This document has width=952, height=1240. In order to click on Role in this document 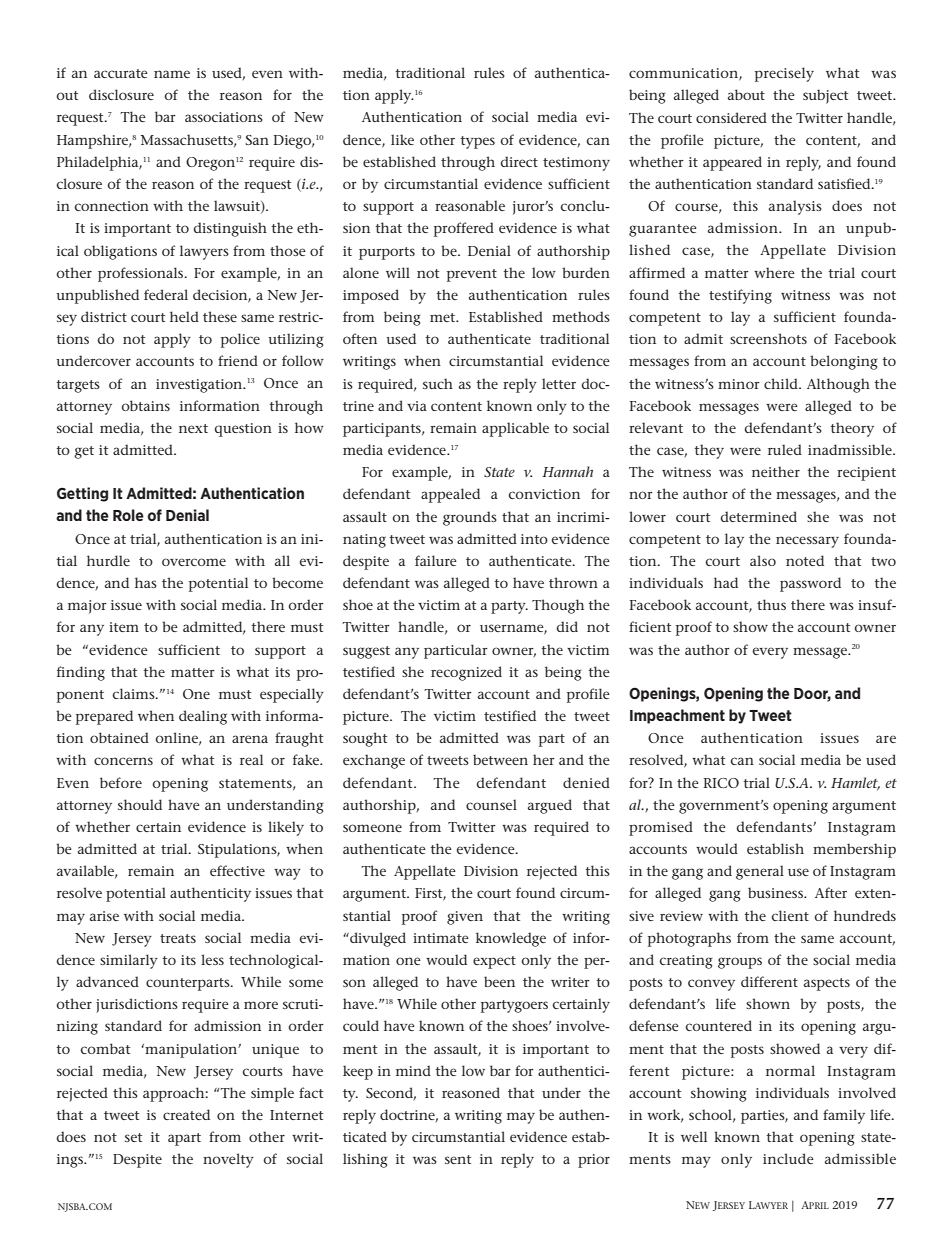, I will do `click(128, 515)`.
